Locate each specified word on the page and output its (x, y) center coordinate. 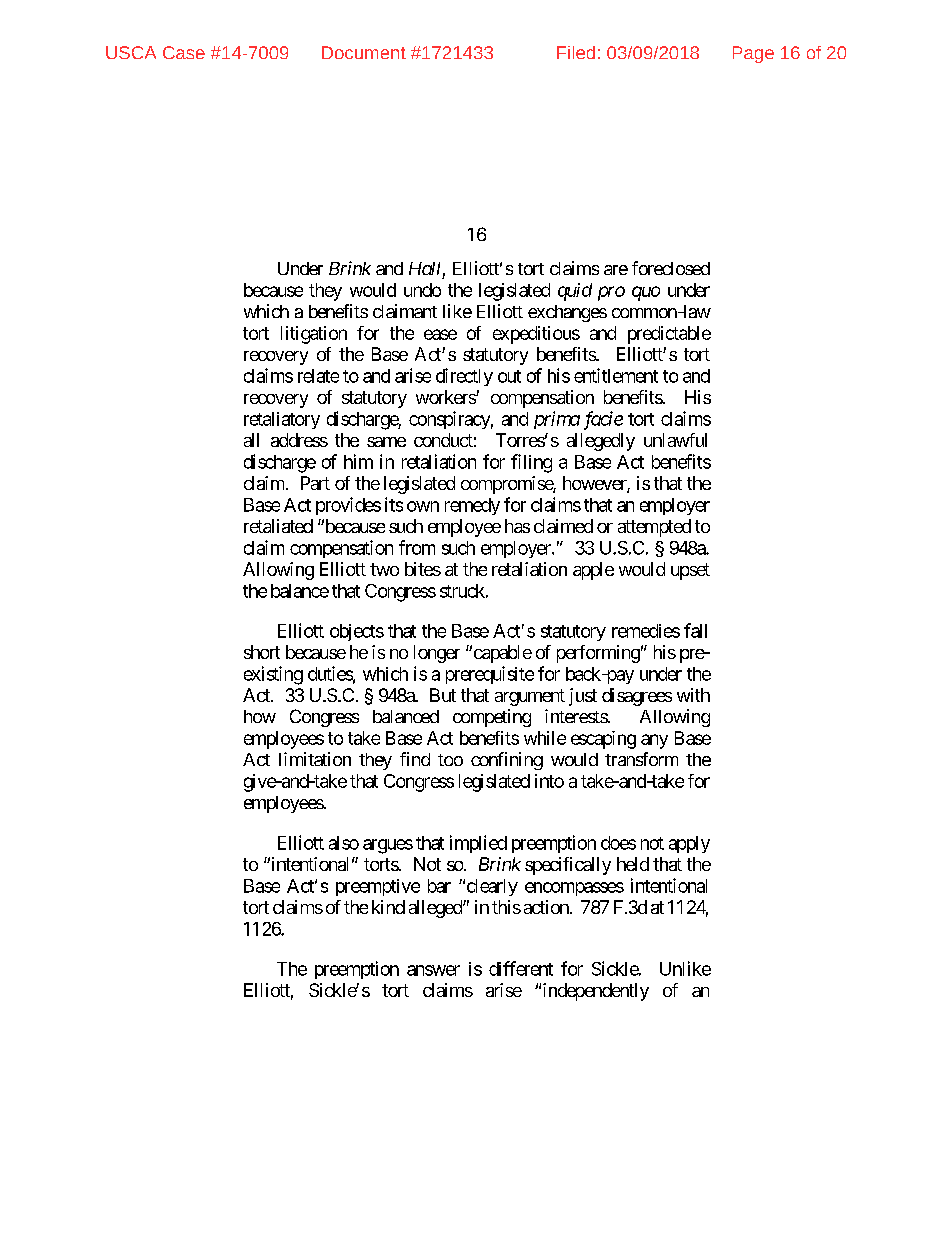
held (633, 864)
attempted (654, 528)
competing (492, 718)
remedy (472, 506)
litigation (314, 335)
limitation (315, 759)
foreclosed (671, 268)
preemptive (378, 887)
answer (433, 970)
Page (753, 54)
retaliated (278, 526)
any (654, 741)
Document (364, 52)
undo (422, 290)
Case (184, 52)
